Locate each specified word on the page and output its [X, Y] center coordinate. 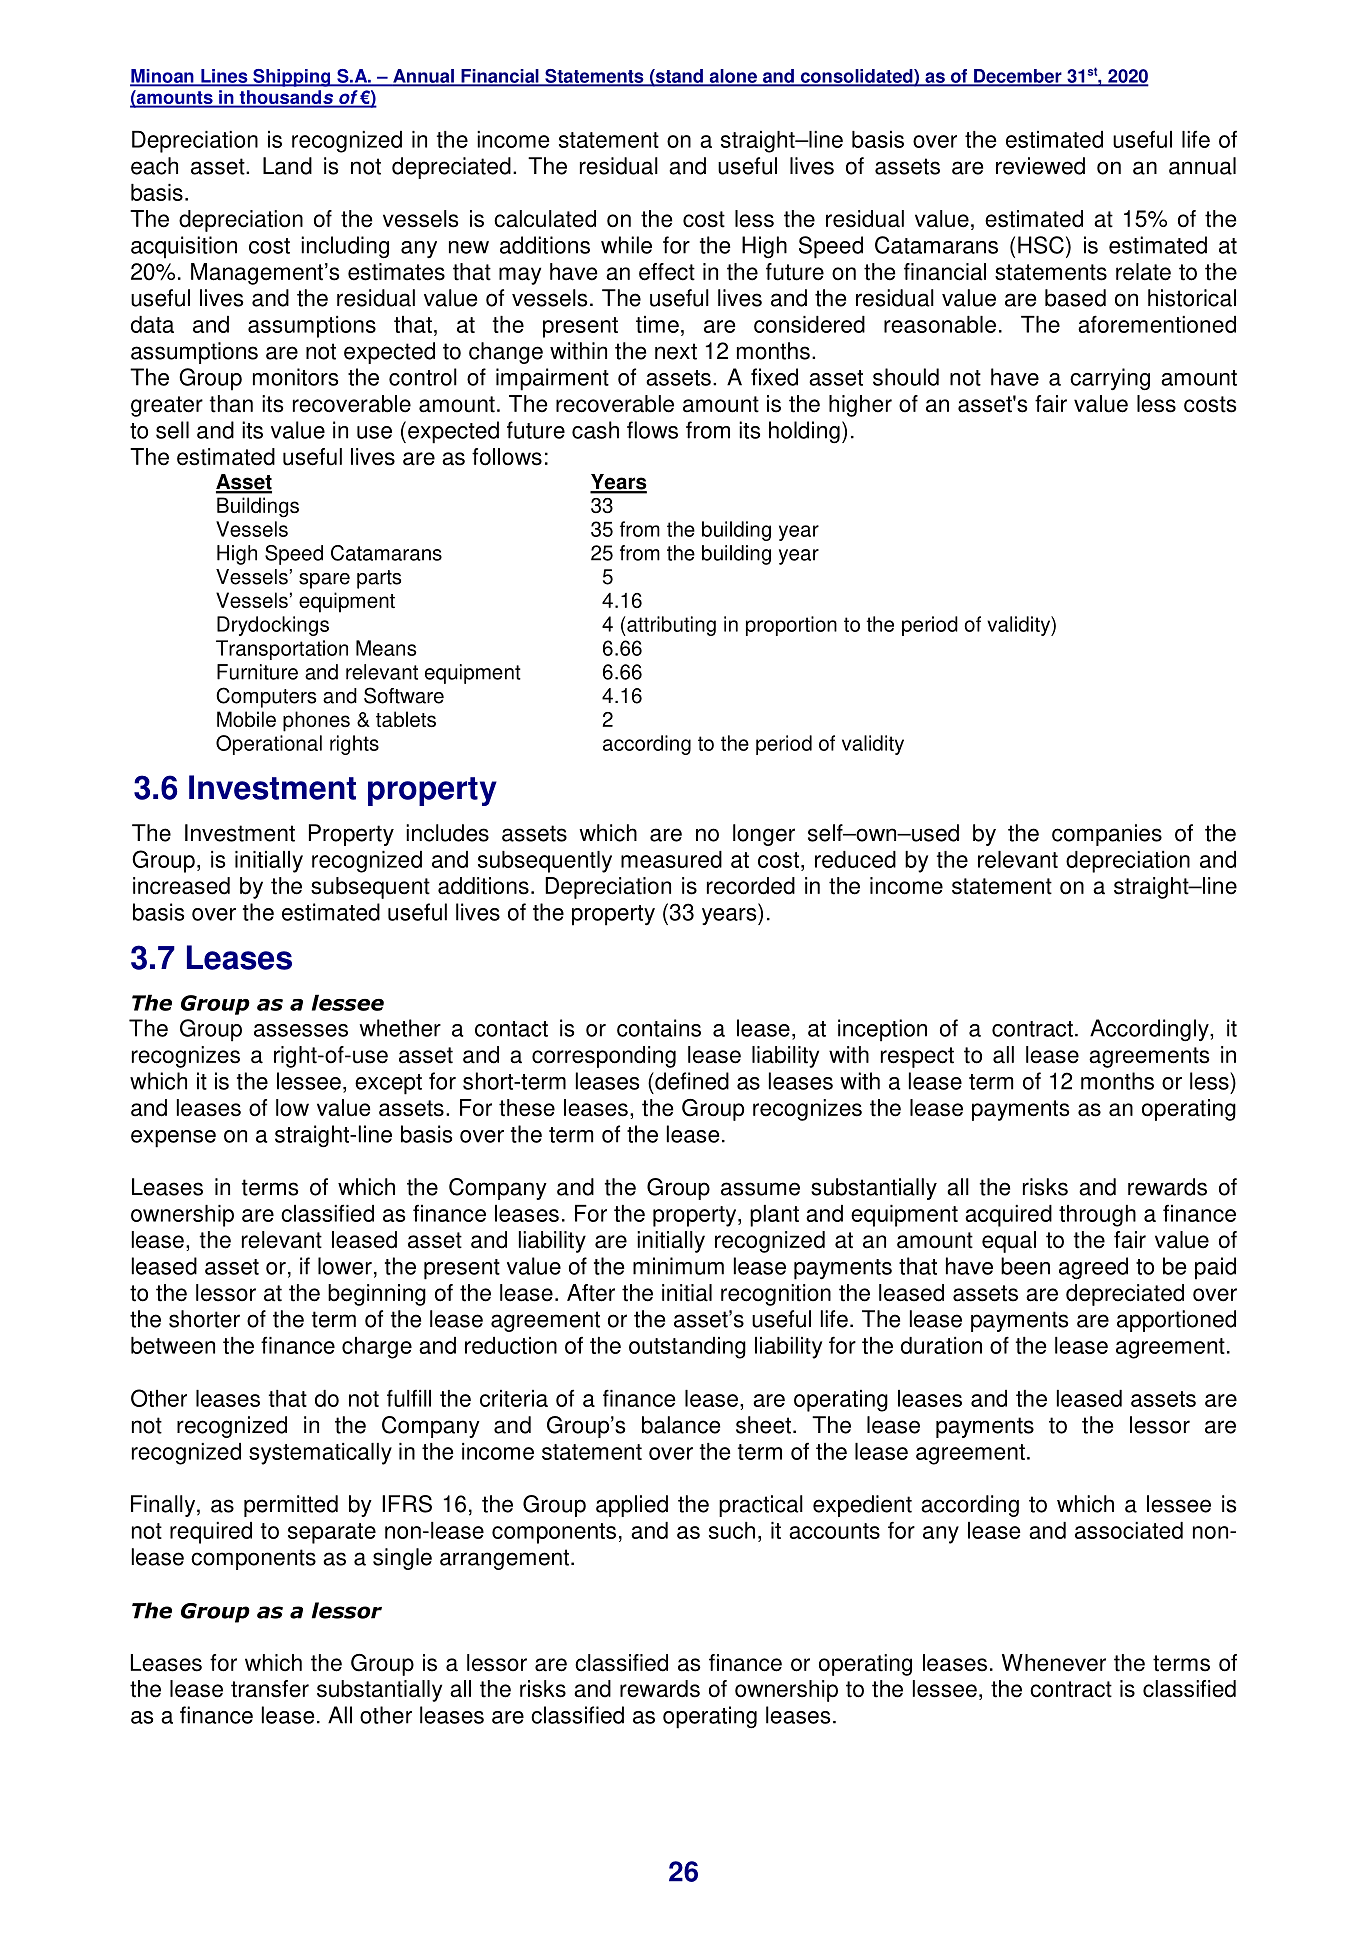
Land [287, 166]
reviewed [1040, 166]
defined [691, 1081]
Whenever [1054, 1663]
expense [173, 1139]
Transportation [282, 650]
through [1097, 1216]
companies [1107, 835]
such [732, 1530]
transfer [270, 1689]
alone [733, 77]
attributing [670, 626]
